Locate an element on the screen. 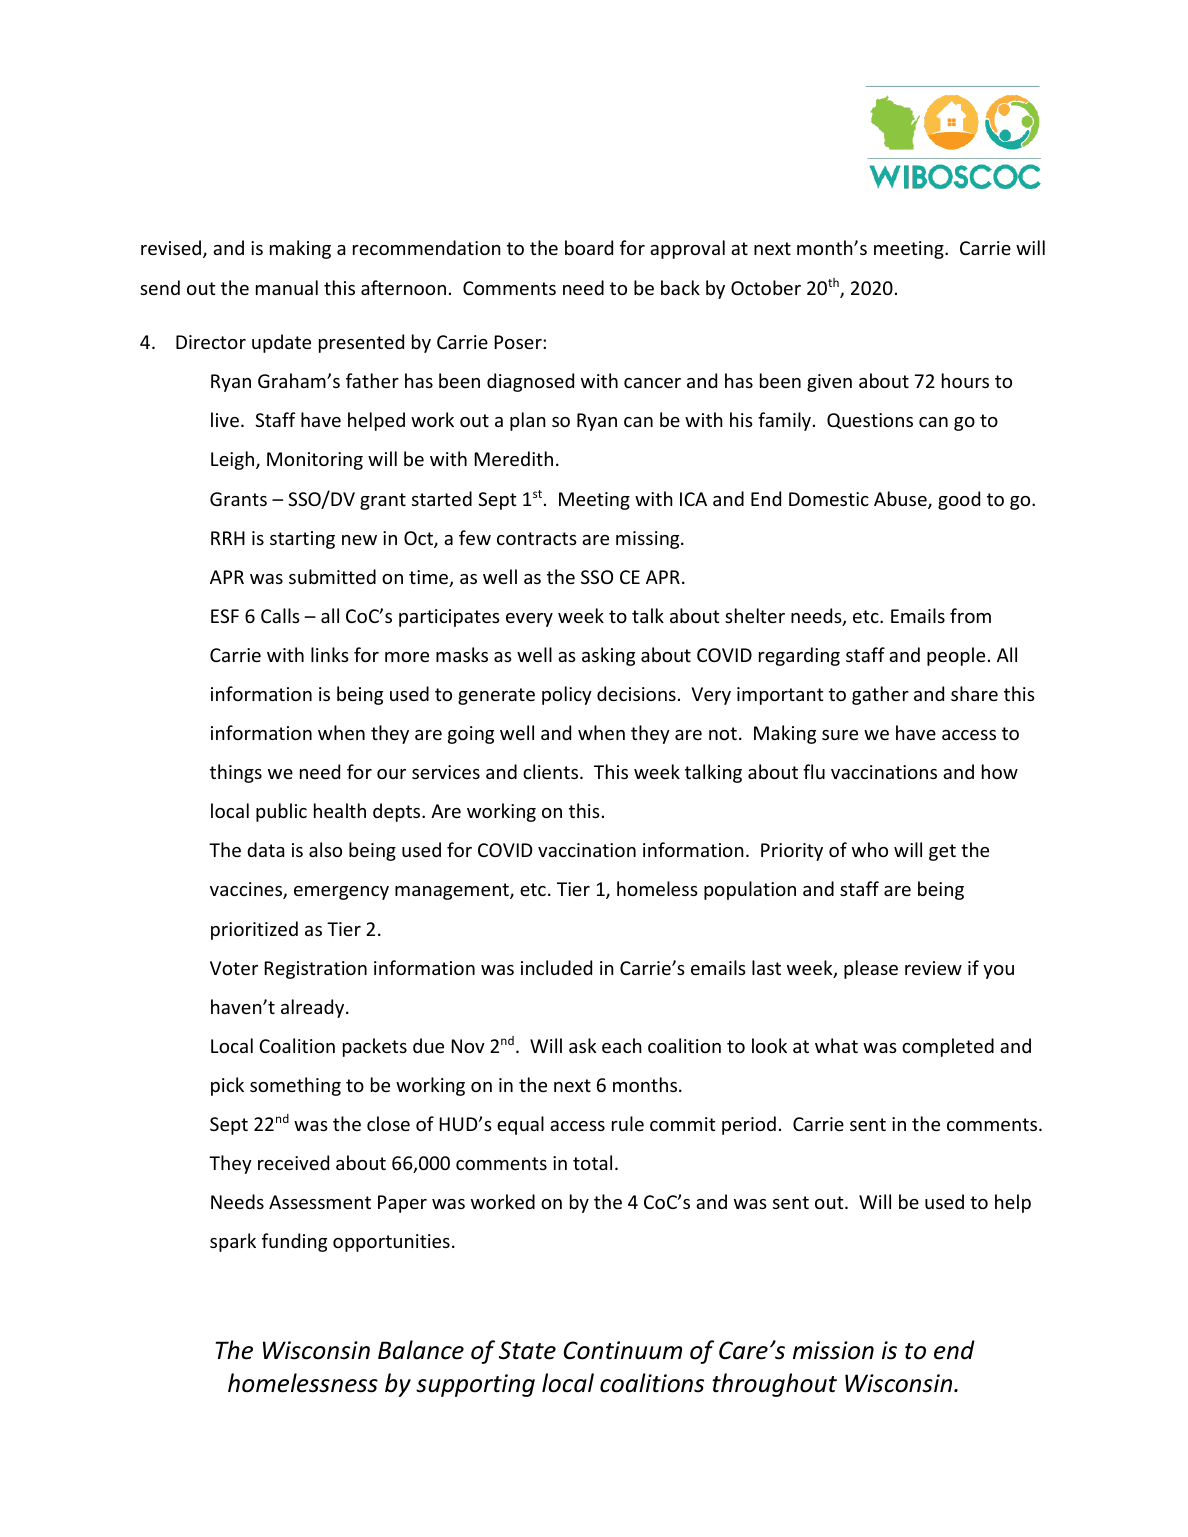 This screenshot has width=1188, height=1537. each is located at coordinates (622, 1045).
